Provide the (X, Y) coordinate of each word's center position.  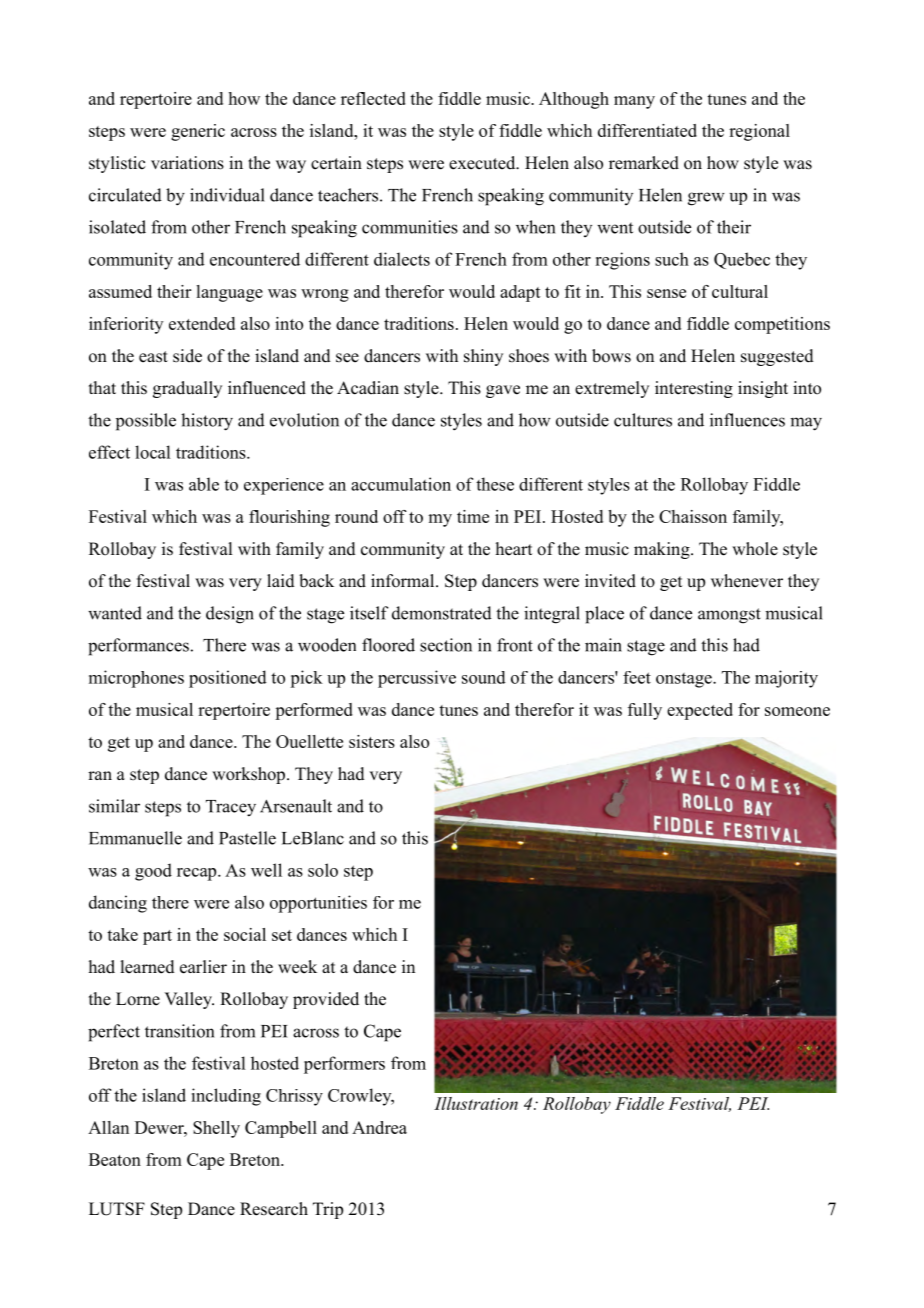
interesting (694, 389)
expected (700, 711)
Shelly (216, 1129)
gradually (187, 389)
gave (503, 391)
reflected (373, 98)
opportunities (318, 904)
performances (138, 647)
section (446, 645)
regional (759, 132)
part (157, 937)
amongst (729, 616)
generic (198, 132)
